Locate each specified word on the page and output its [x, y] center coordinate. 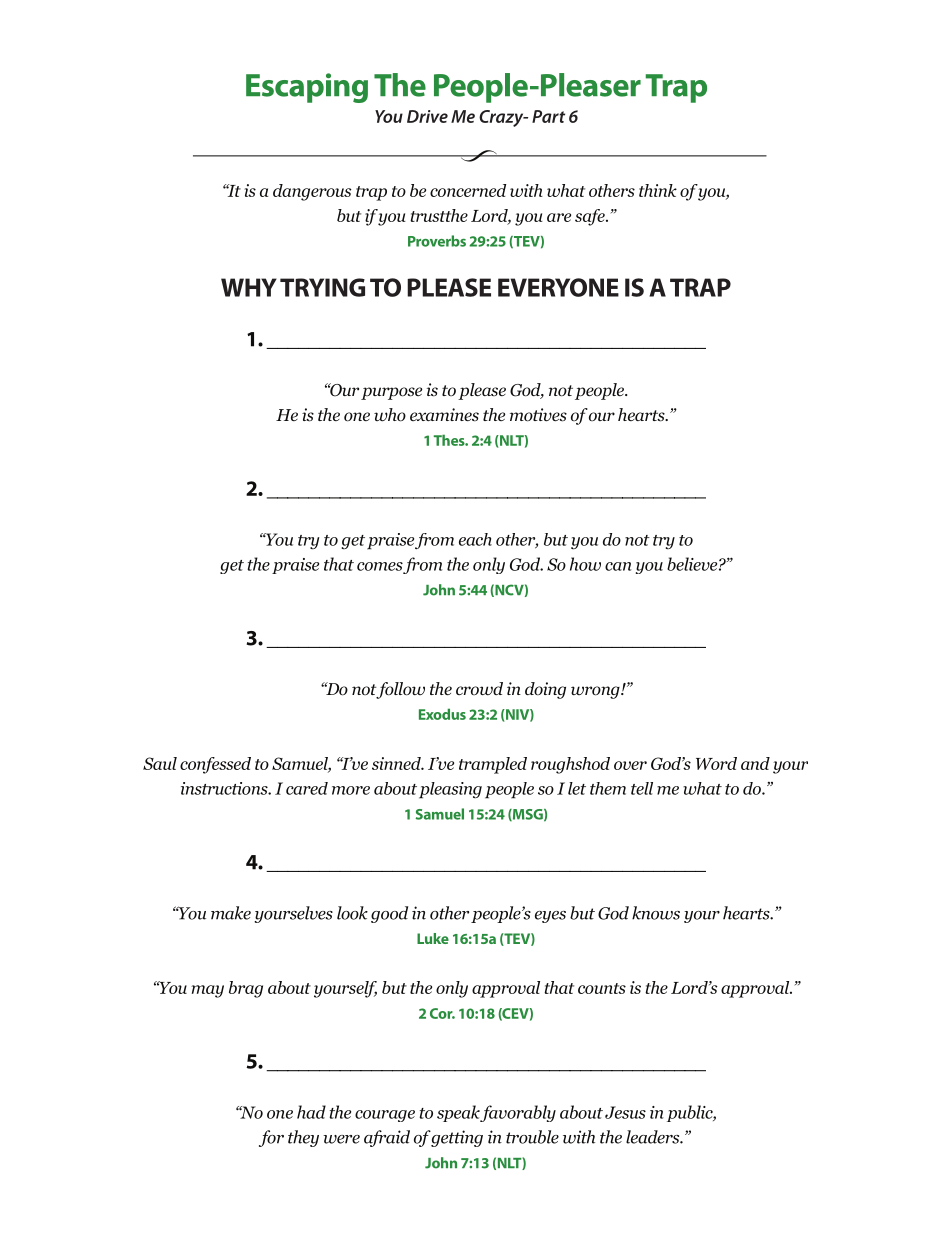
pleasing [450, 790]
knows [656, 913]
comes [380, 566]
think [658, 190]
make [231, 913]
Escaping [307, 88]
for [271, 1138]
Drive [427, 116]
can [618, 566]
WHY [249, 287]
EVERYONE [558, 287]
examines [444, 415]
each [475, 539]
